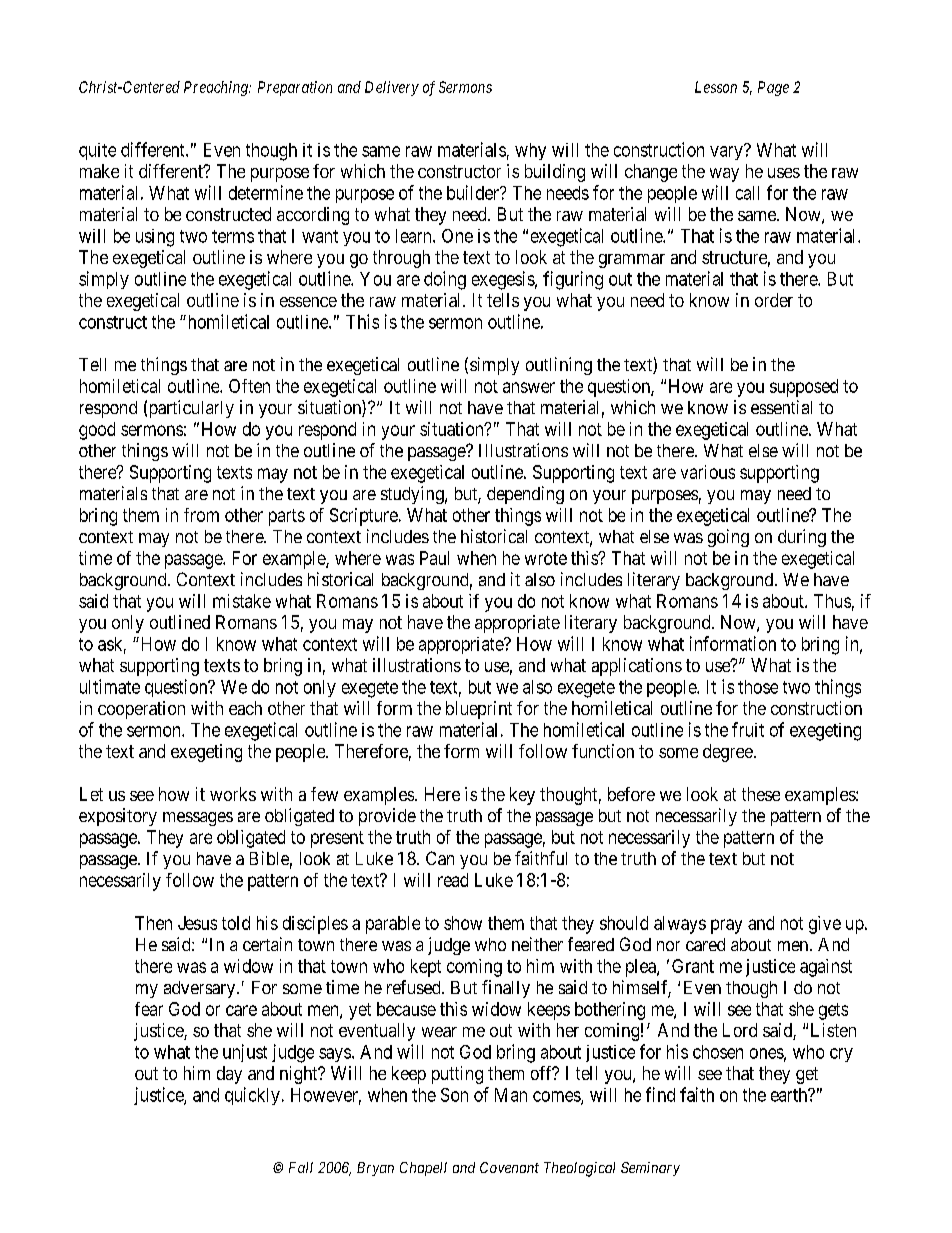 This page has height=1233, width=952. What do you see at coordinates (97, 151) in the page?
I see `quite` at bounding box center [97, 151].
